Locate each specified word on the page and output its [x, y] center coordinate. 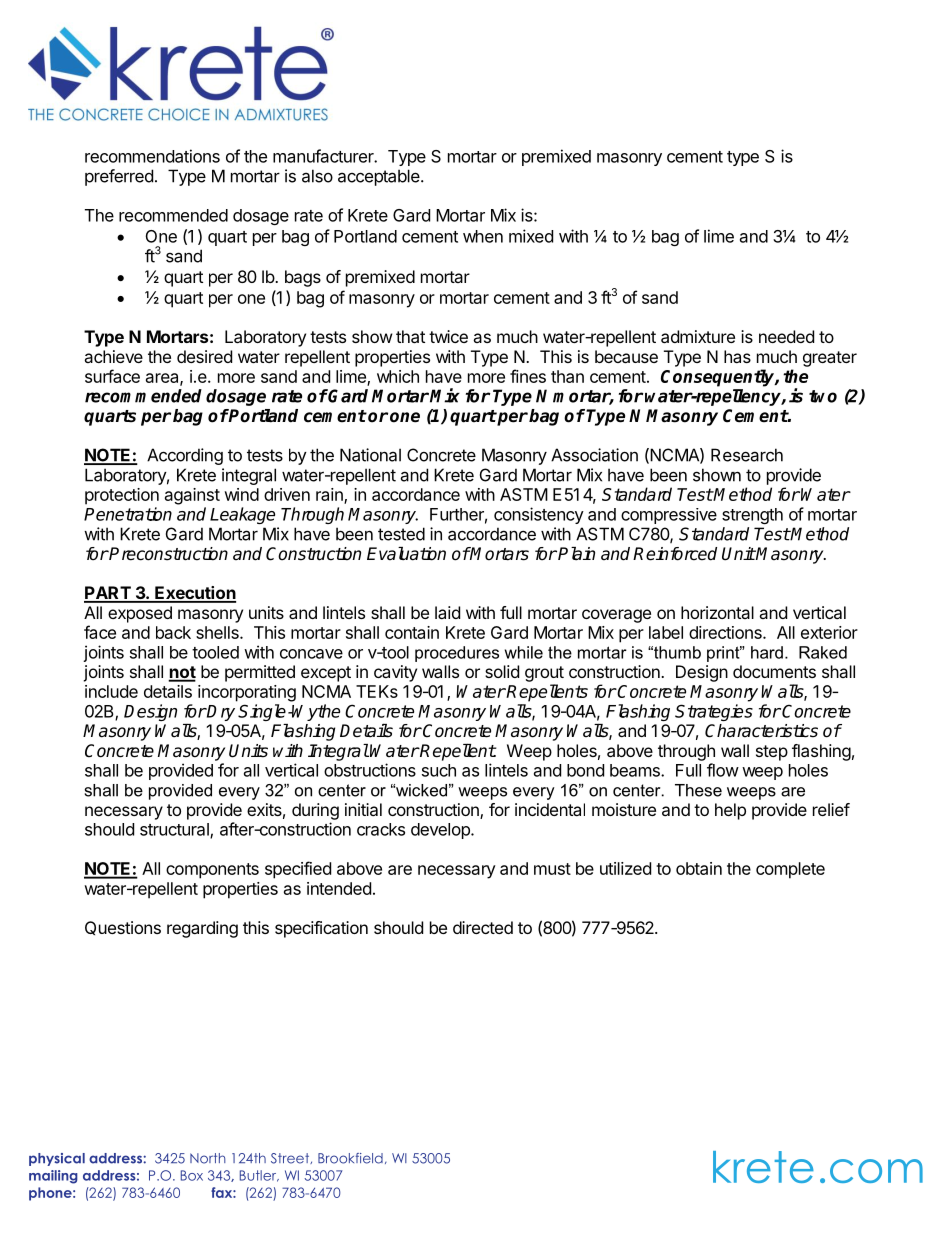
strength [752, 516]
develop [441, 831]
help [730, 811]
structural [175, 830]
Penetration [128, 514]
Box [192, 1175]
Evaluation [406, 554]
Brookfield [350, 1158]
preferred [119, 177]
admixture [698, 336]
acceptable [380, 177]
